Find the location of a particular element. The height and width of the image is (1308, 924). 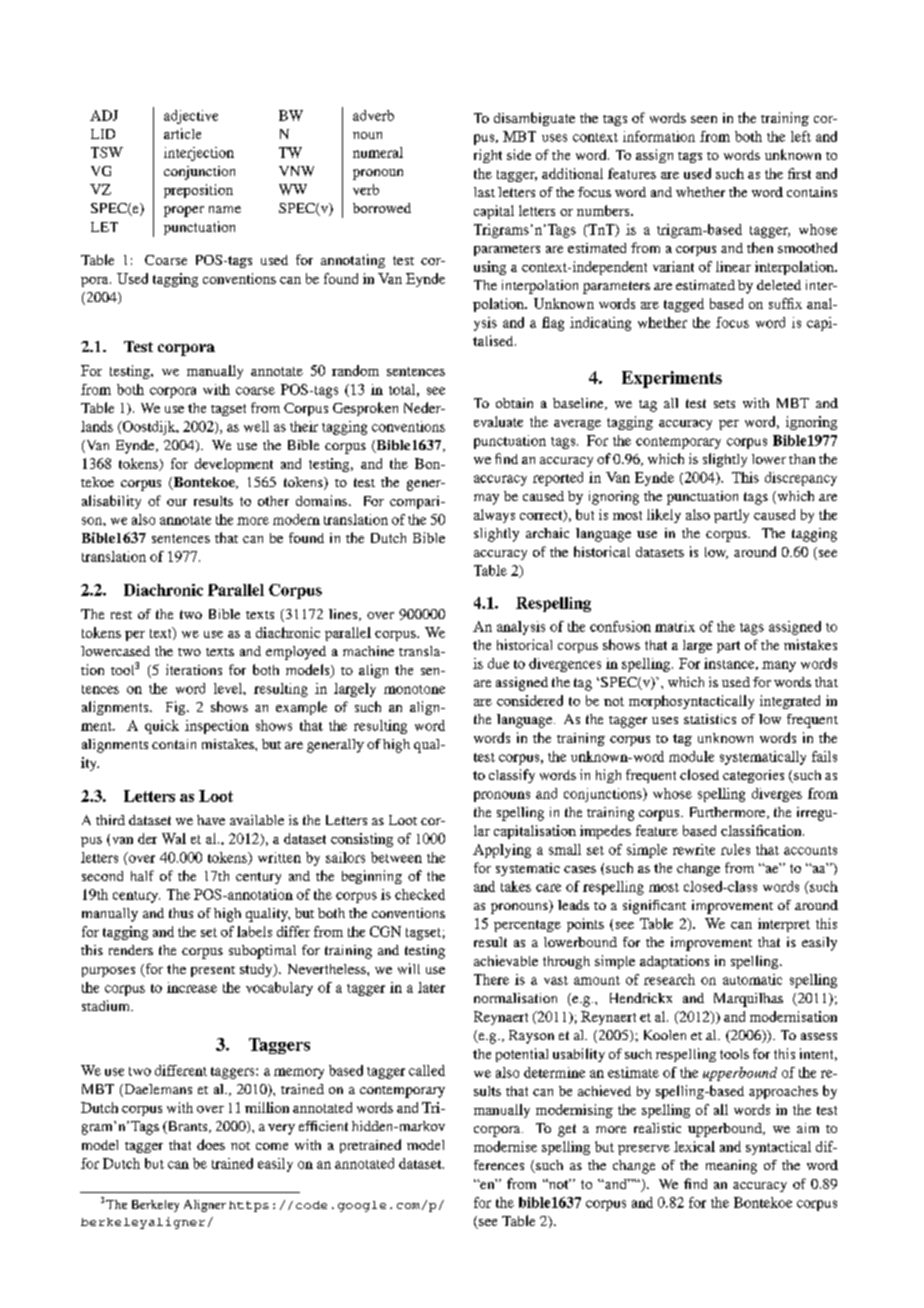

monotone is located at coordinates (414, 689).
